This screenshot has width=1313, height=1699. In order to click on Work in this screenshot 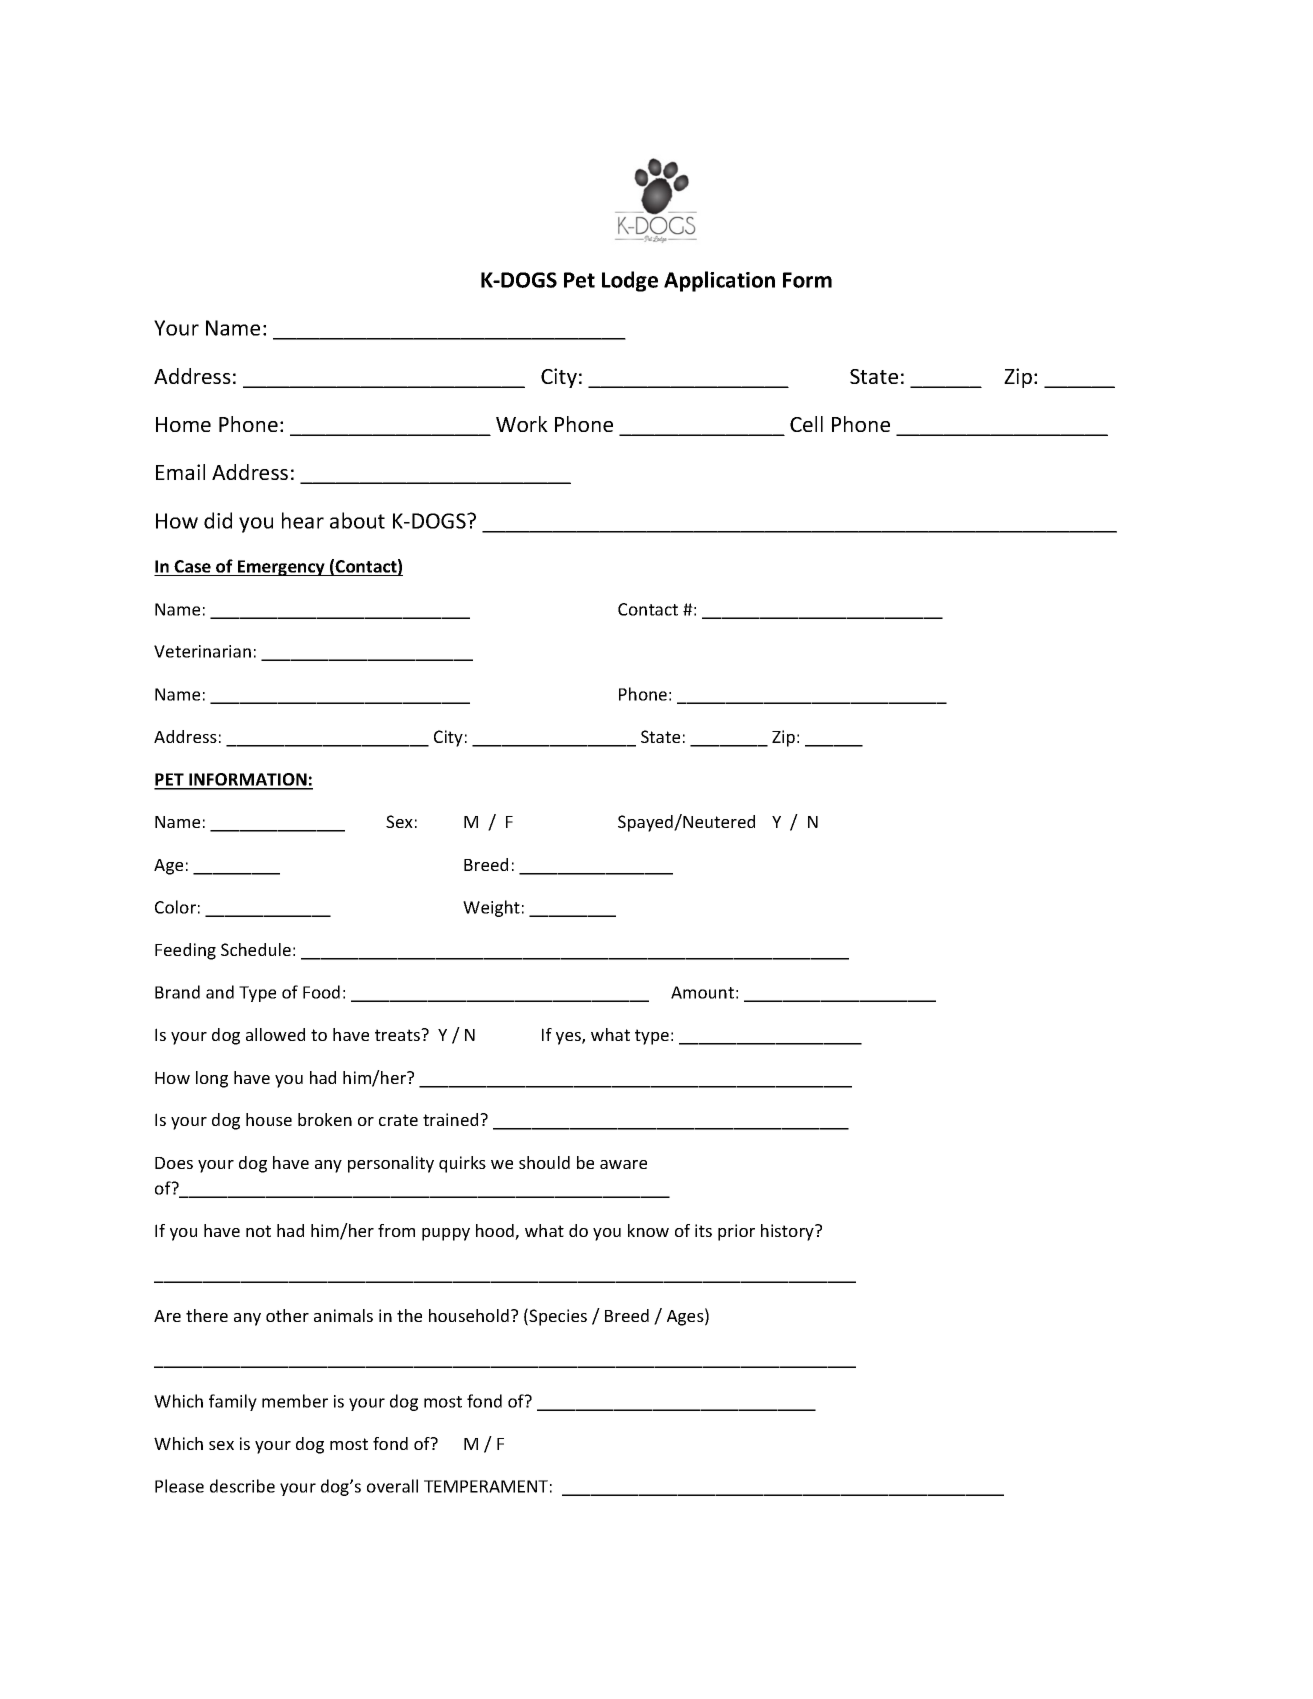, I will do `click(522, 424)`.
